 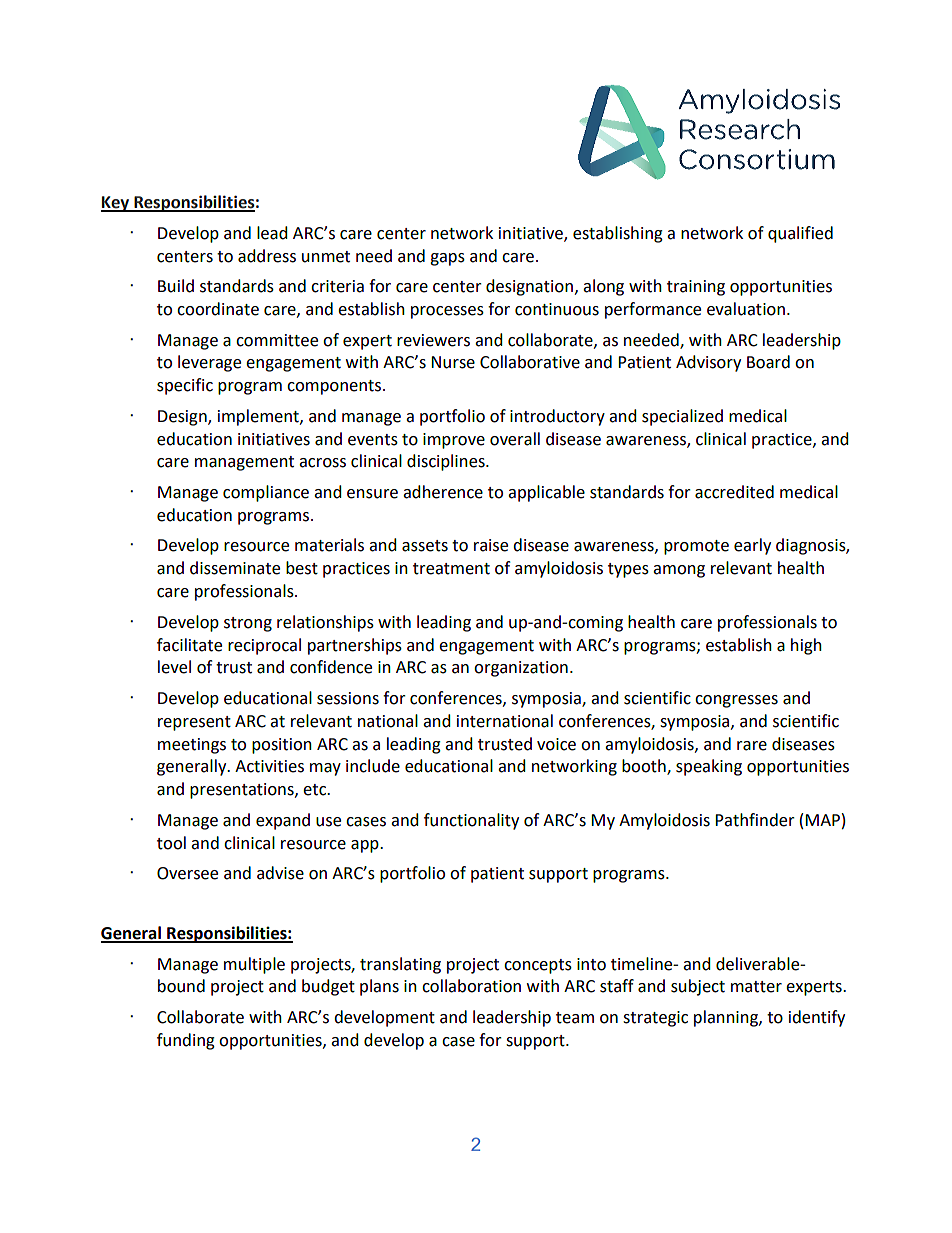 What do you see at coordinates (189, 645) in the document?
I see `facilitate` at bounding box center [189, 645].
